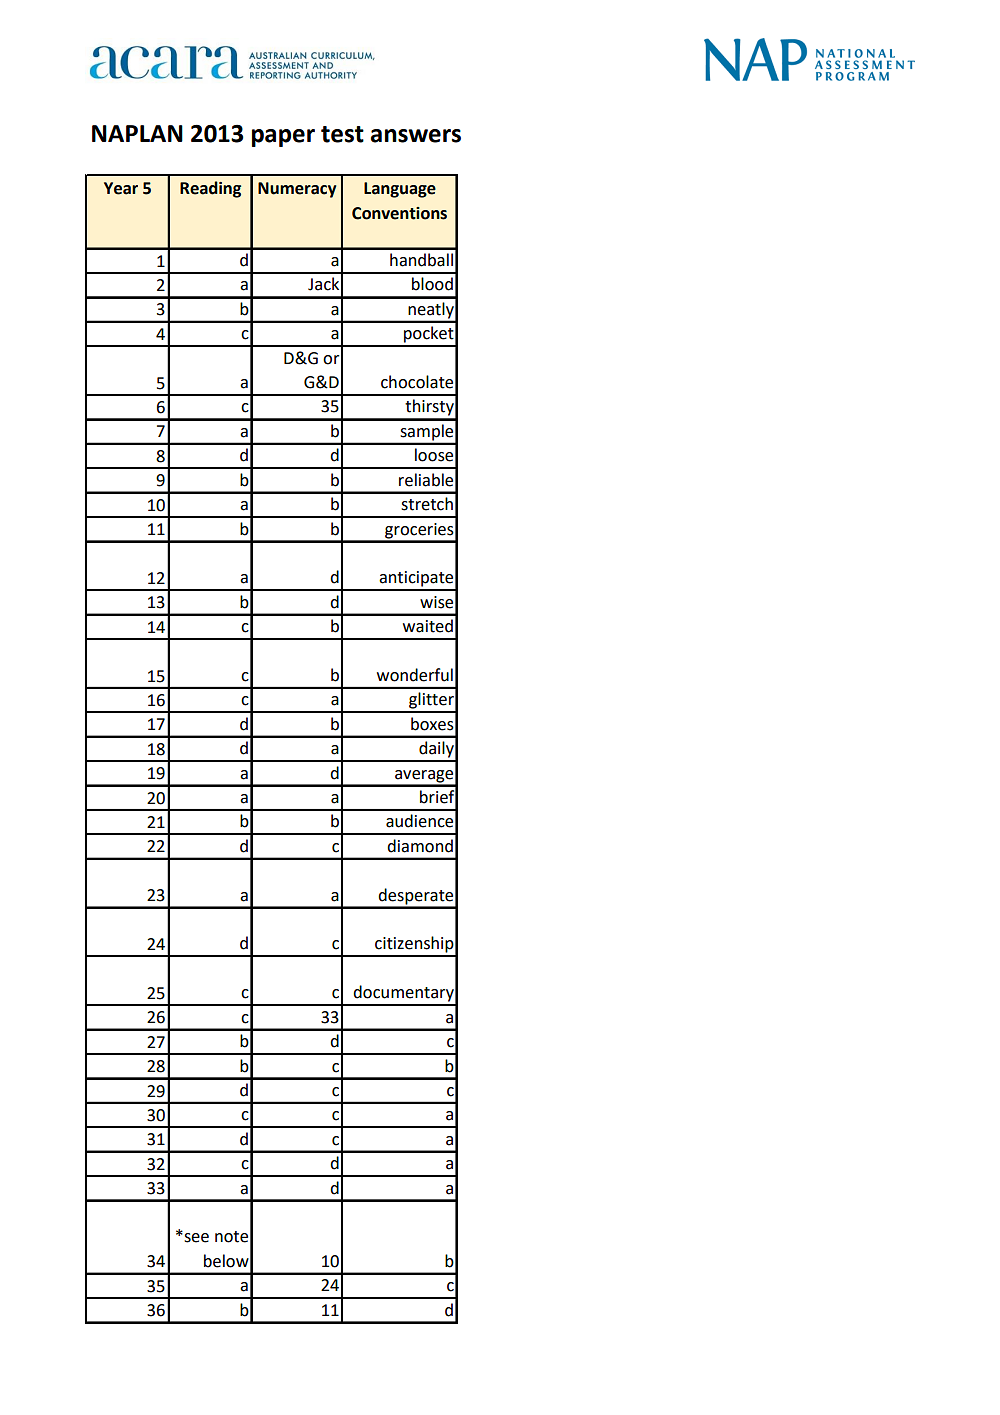 The image size is (1000, 1415). I want to click on waited, so click(428, 626).
